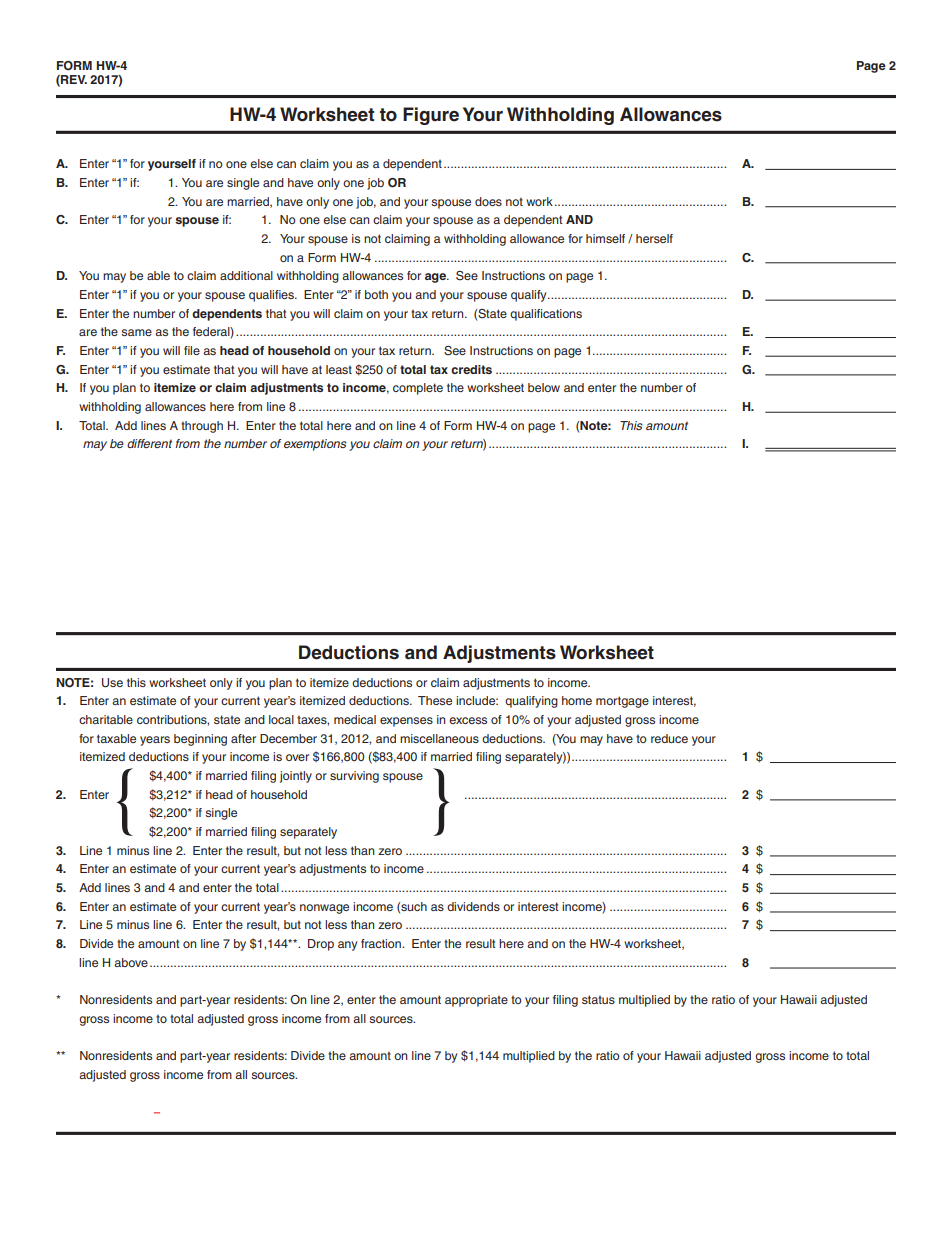 The height and width of the screenshot is (1233, 952). What do you see at coordinates (544, 387) in the screenshot?
I see `below` at bounding box center [544, 387].
